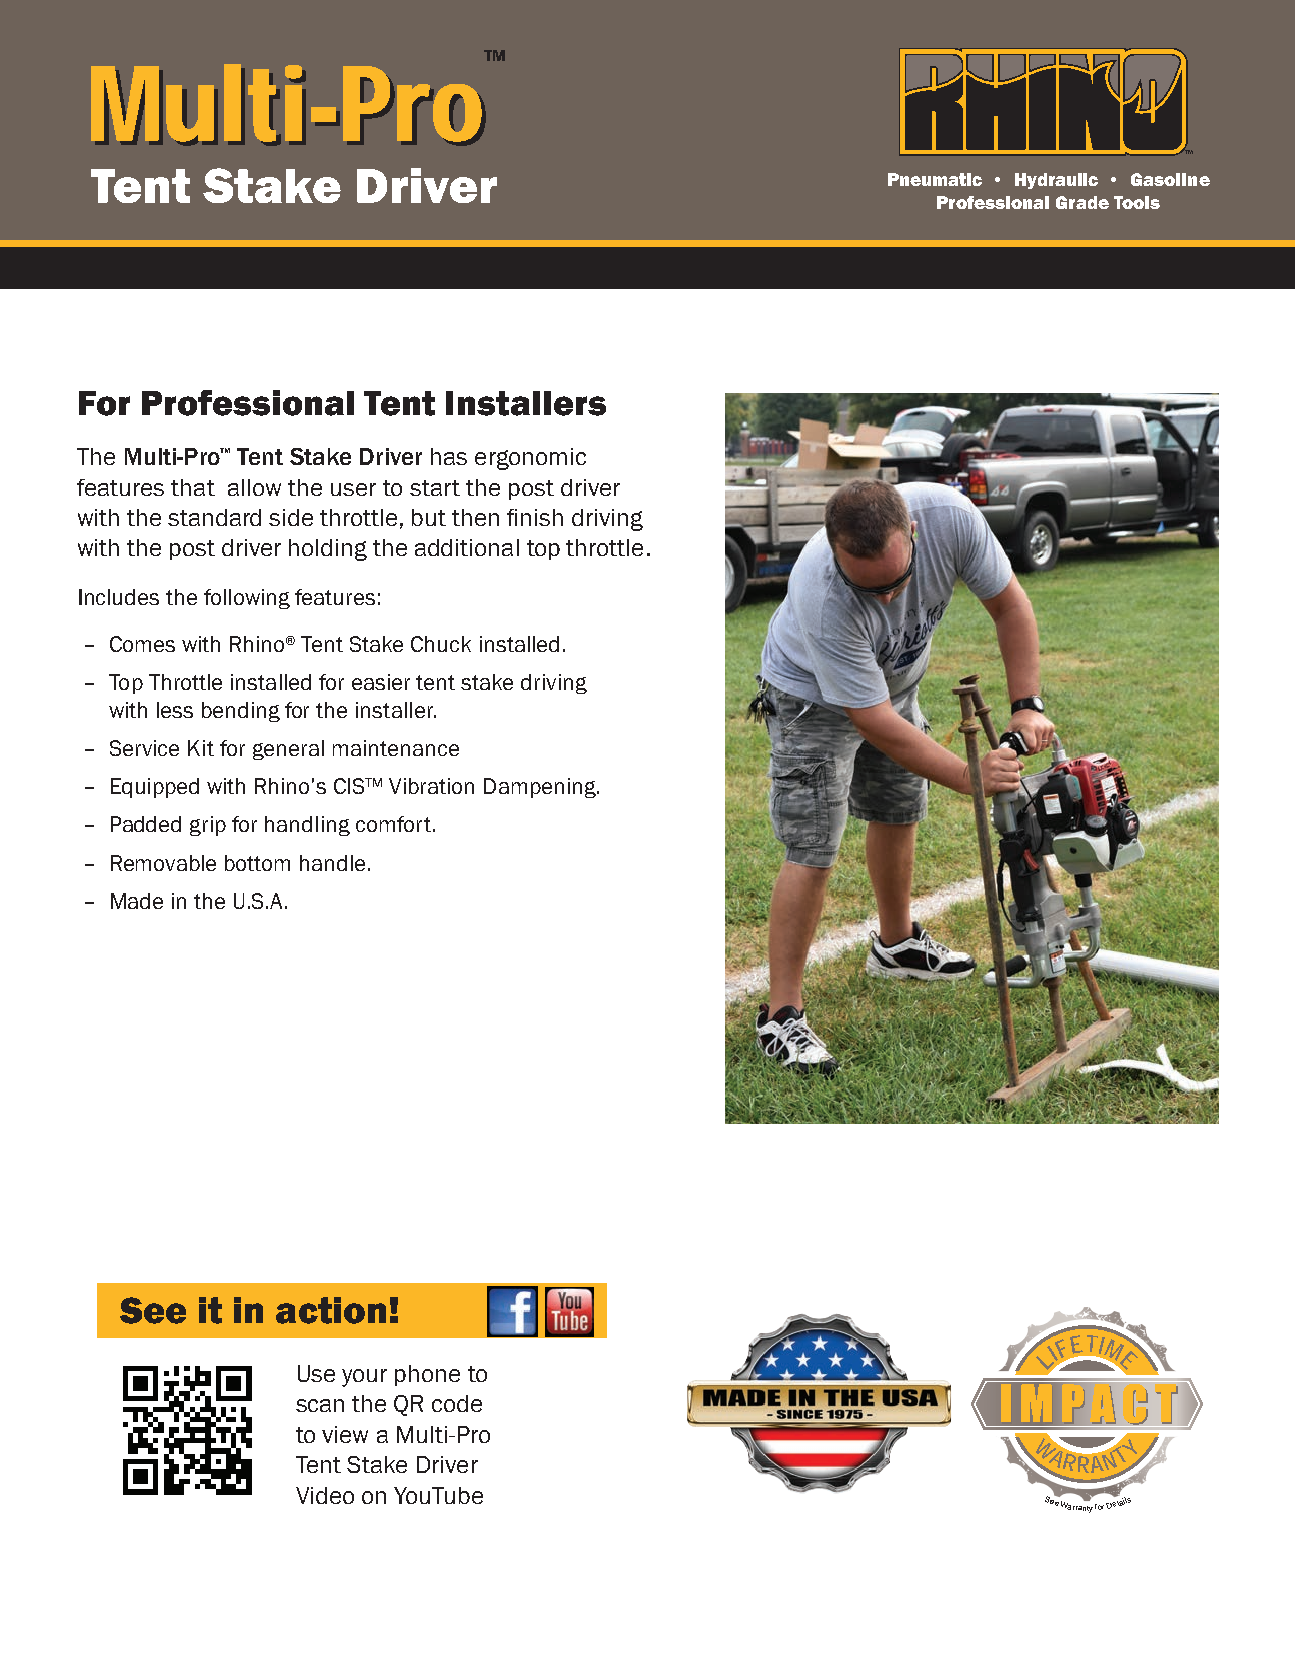  Describe the element at coordinates (541, 788) in the screenshot. I see `Dampening` at that location.
